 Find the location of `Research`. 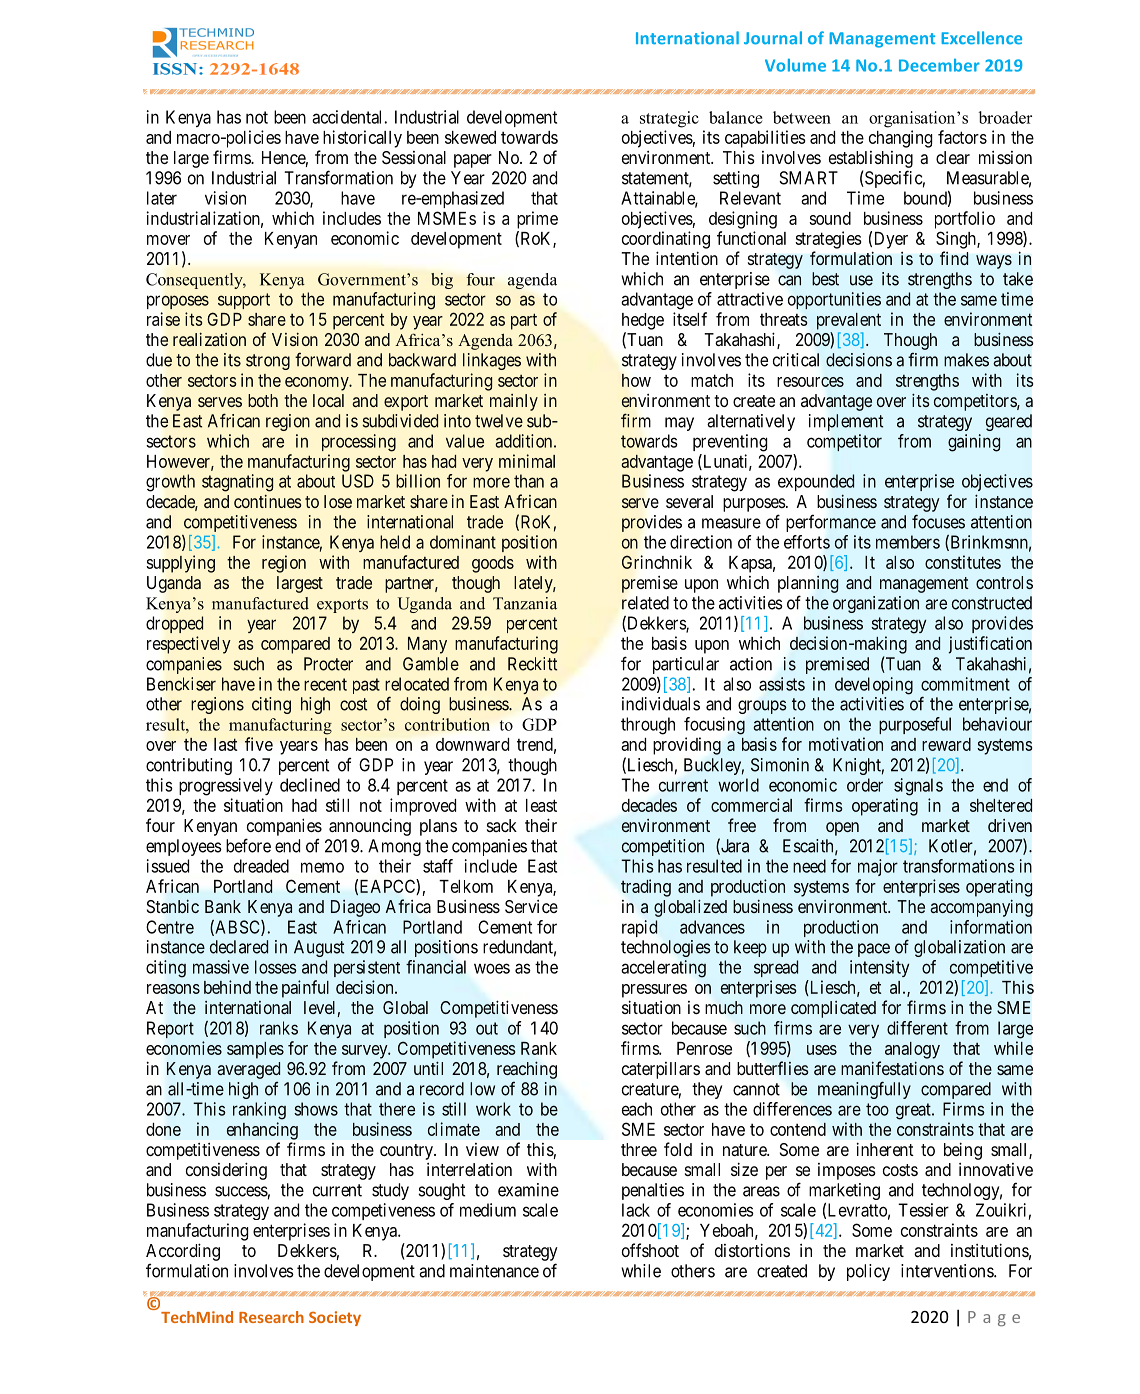

Research is located at coordinates (271, 1317).
